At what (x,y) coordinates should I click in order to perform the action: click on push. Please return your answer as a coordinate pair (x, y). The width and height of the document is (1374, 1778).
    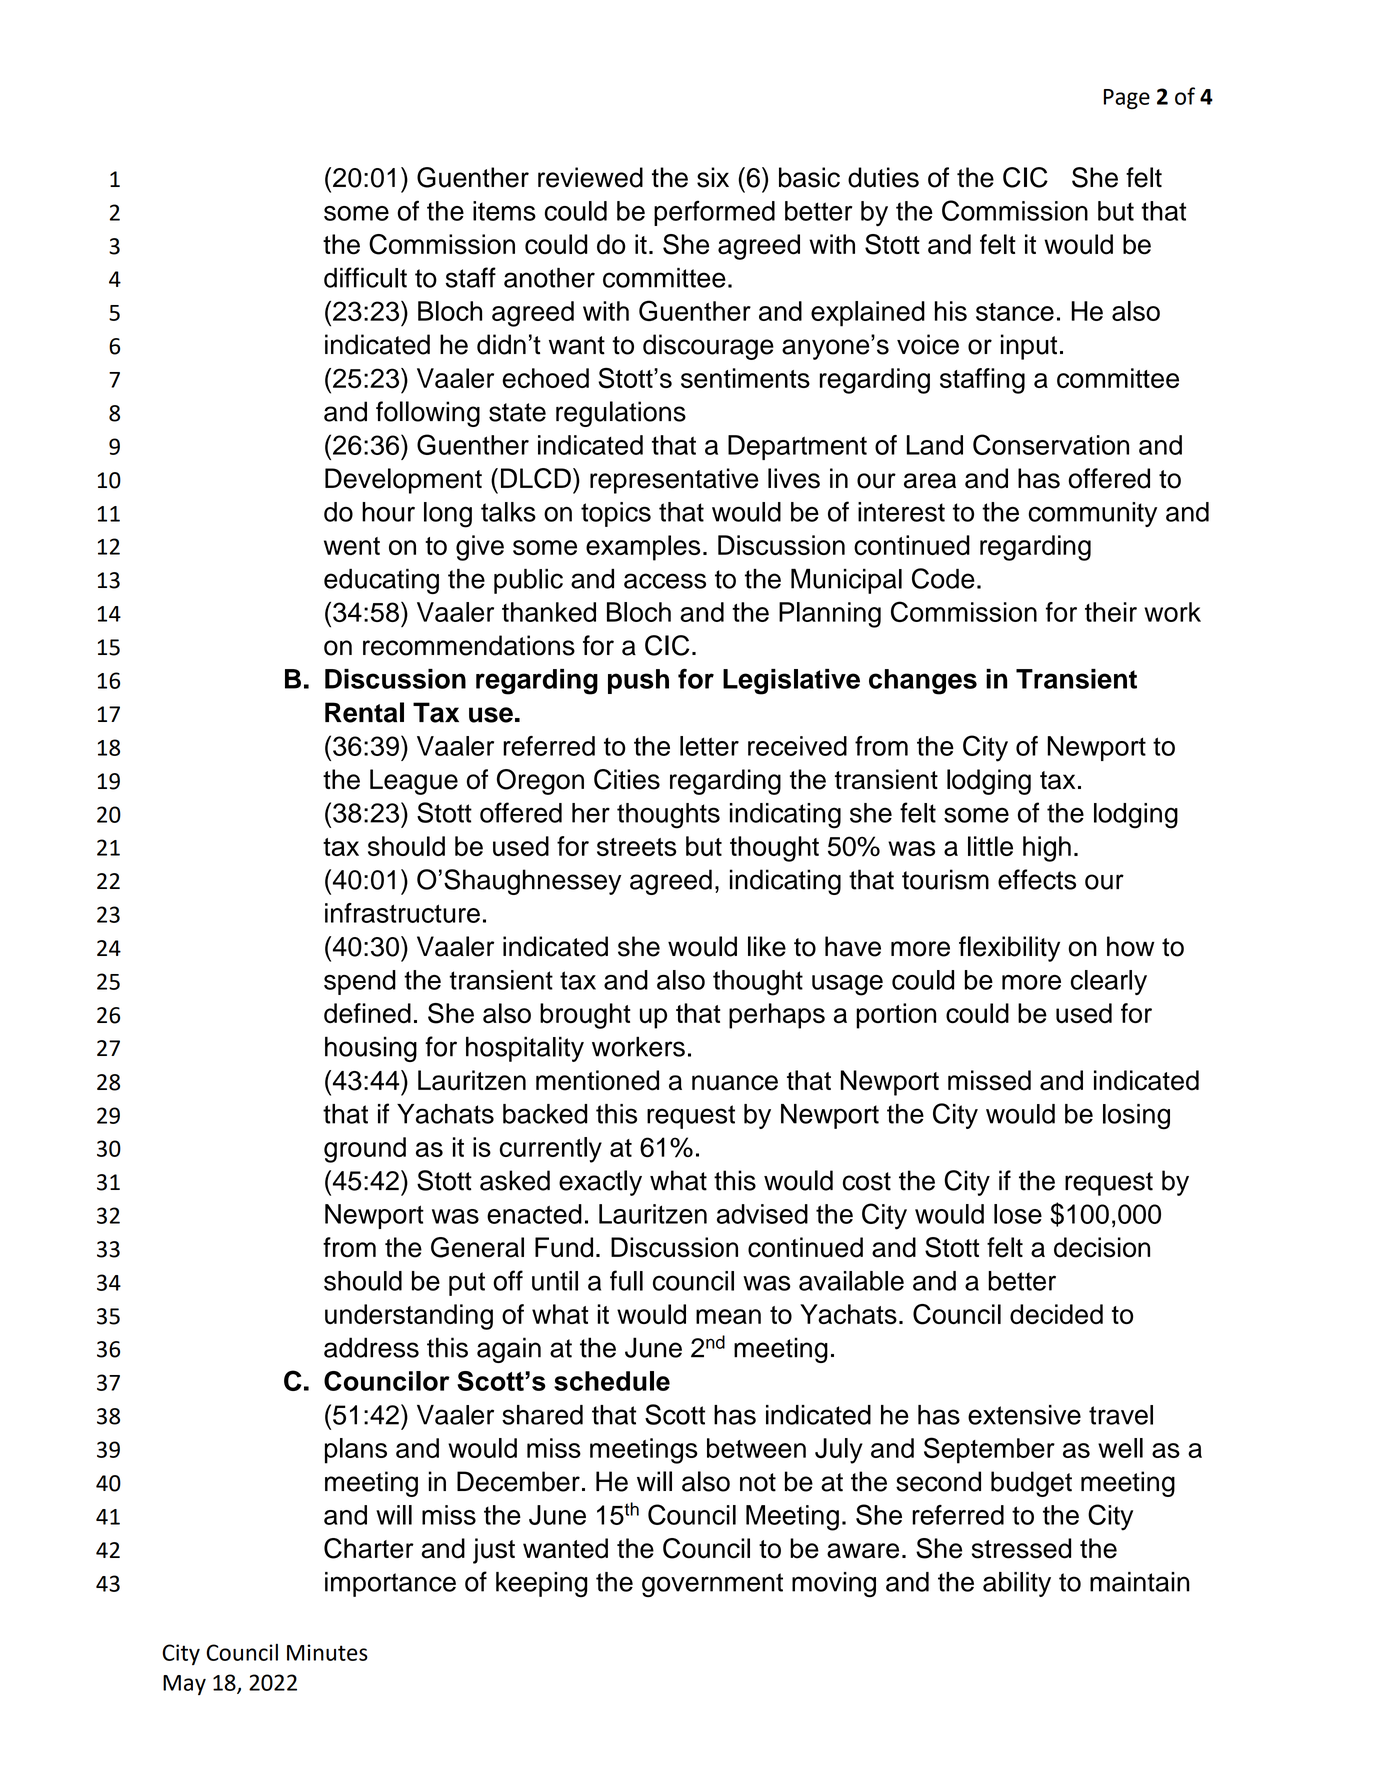
    Looking at the image, I should click on (638, 681).
